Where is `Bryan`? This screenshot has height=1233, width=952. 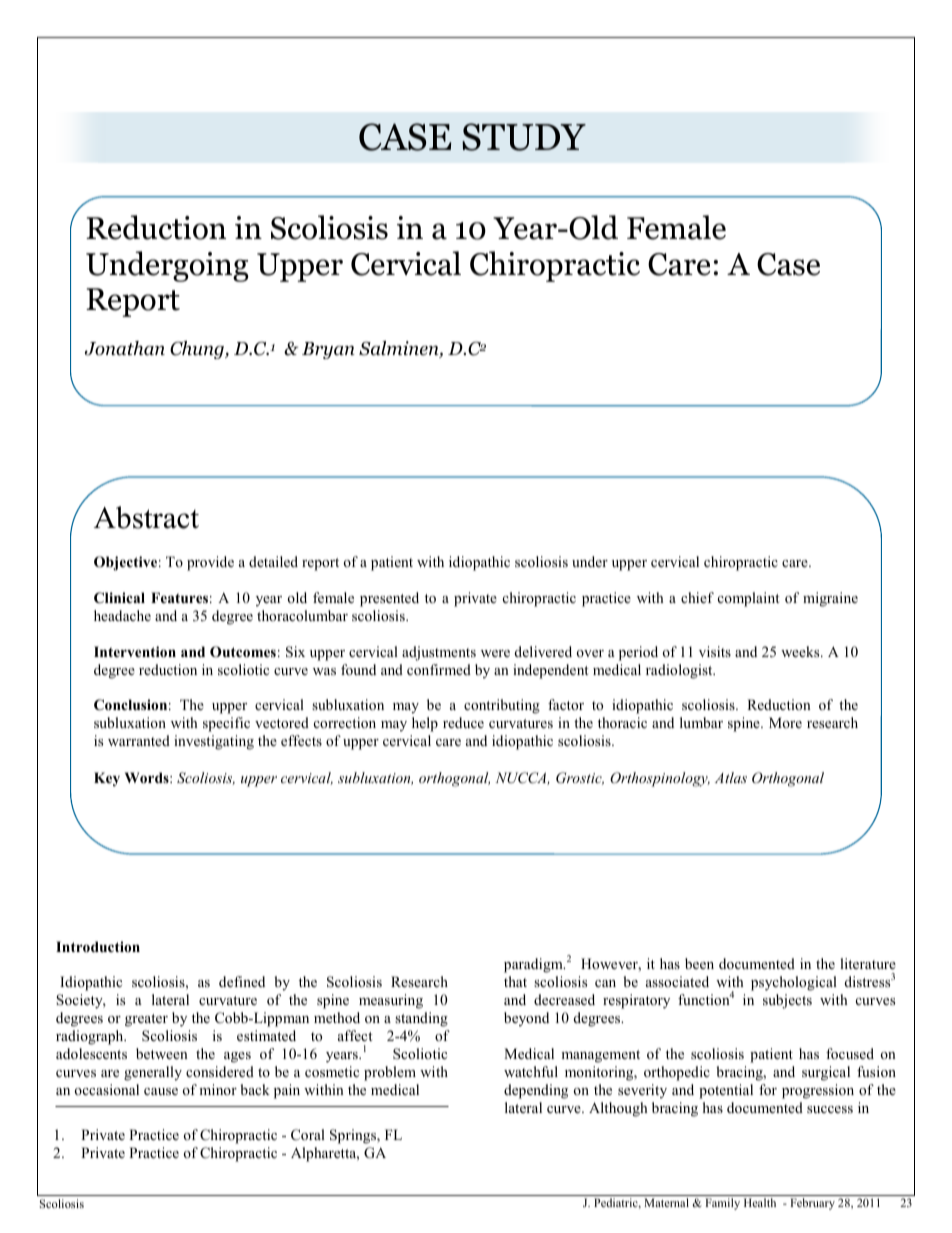
Bryan is located at coordinates (328, 350).
